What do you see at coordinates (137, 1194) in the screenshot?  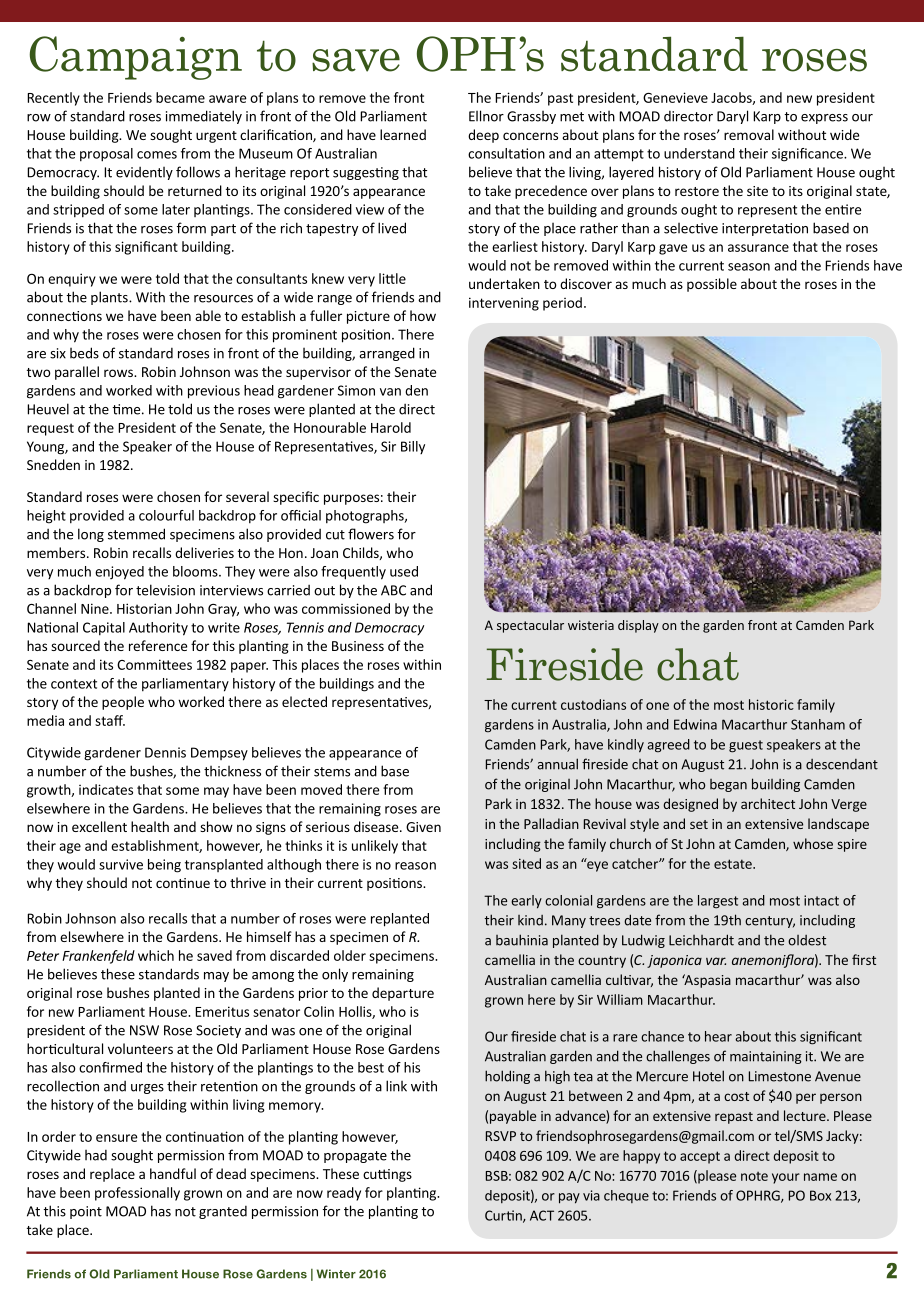 I see `professionally` at bounding box center [137, 1194].
